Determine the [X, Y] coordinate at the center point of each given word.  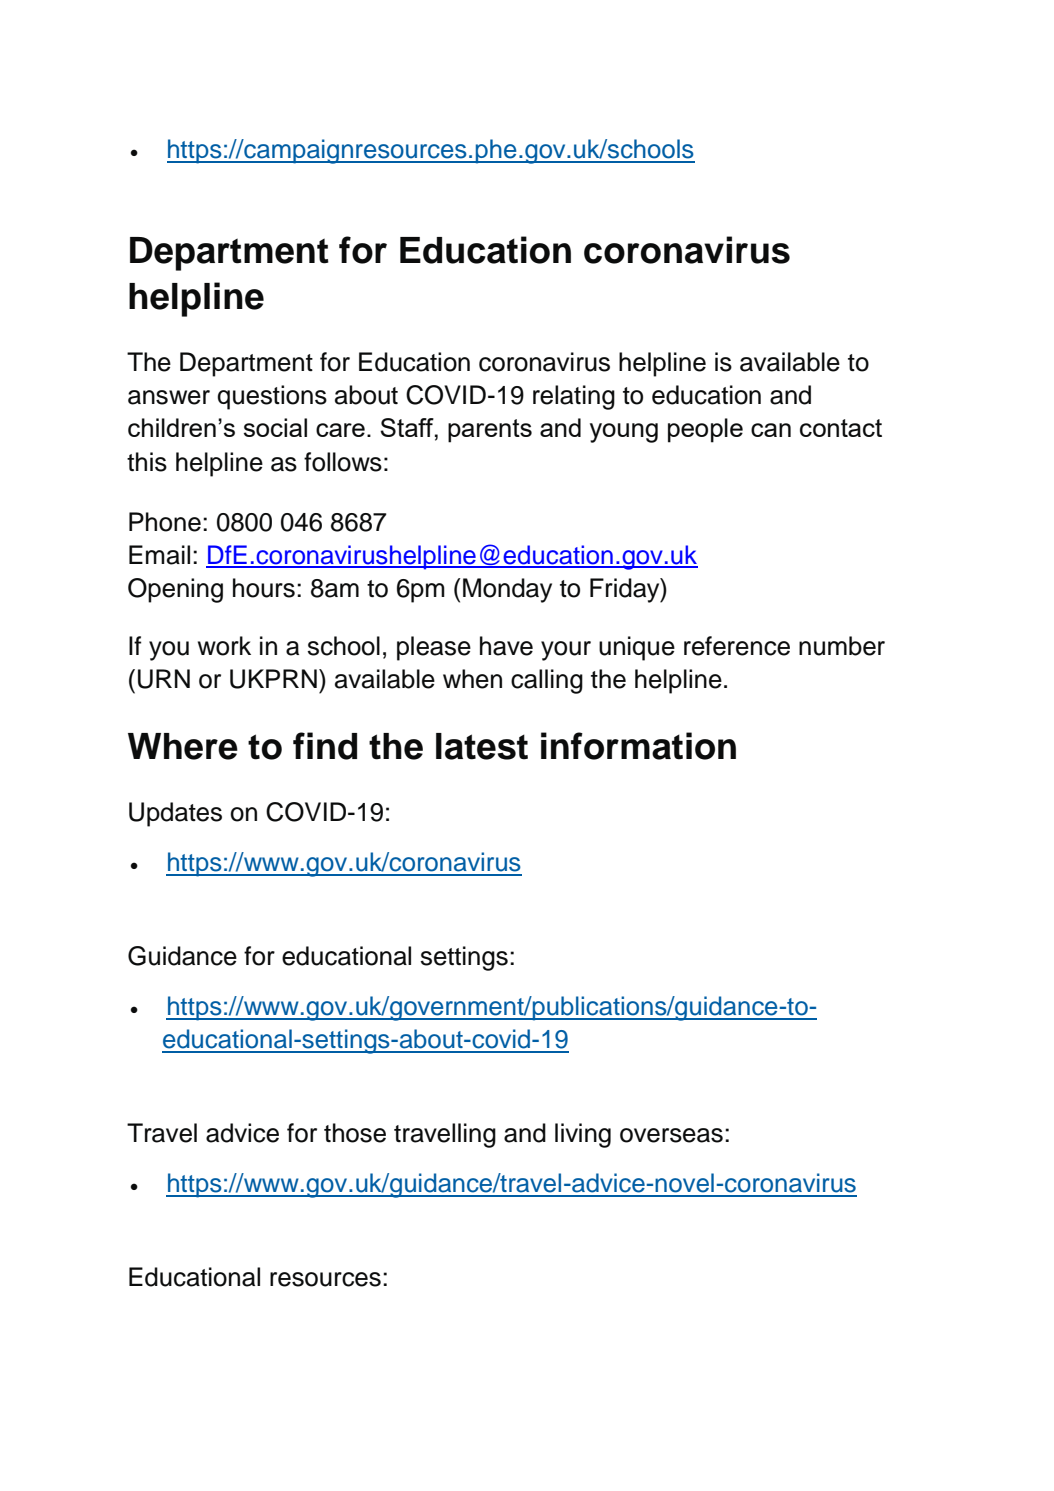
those [355, 1133]
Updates [175, 814]
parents [490, 431]
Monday [507, 590]
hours [264, 588]
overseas [671, 1135]
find [325, 746]
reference [737, 646]
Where [183, 746]
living [583, 1135]
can [771, 430]
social [275, 427]
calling [547, 681]
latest [482, 746]
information [638, 746]
